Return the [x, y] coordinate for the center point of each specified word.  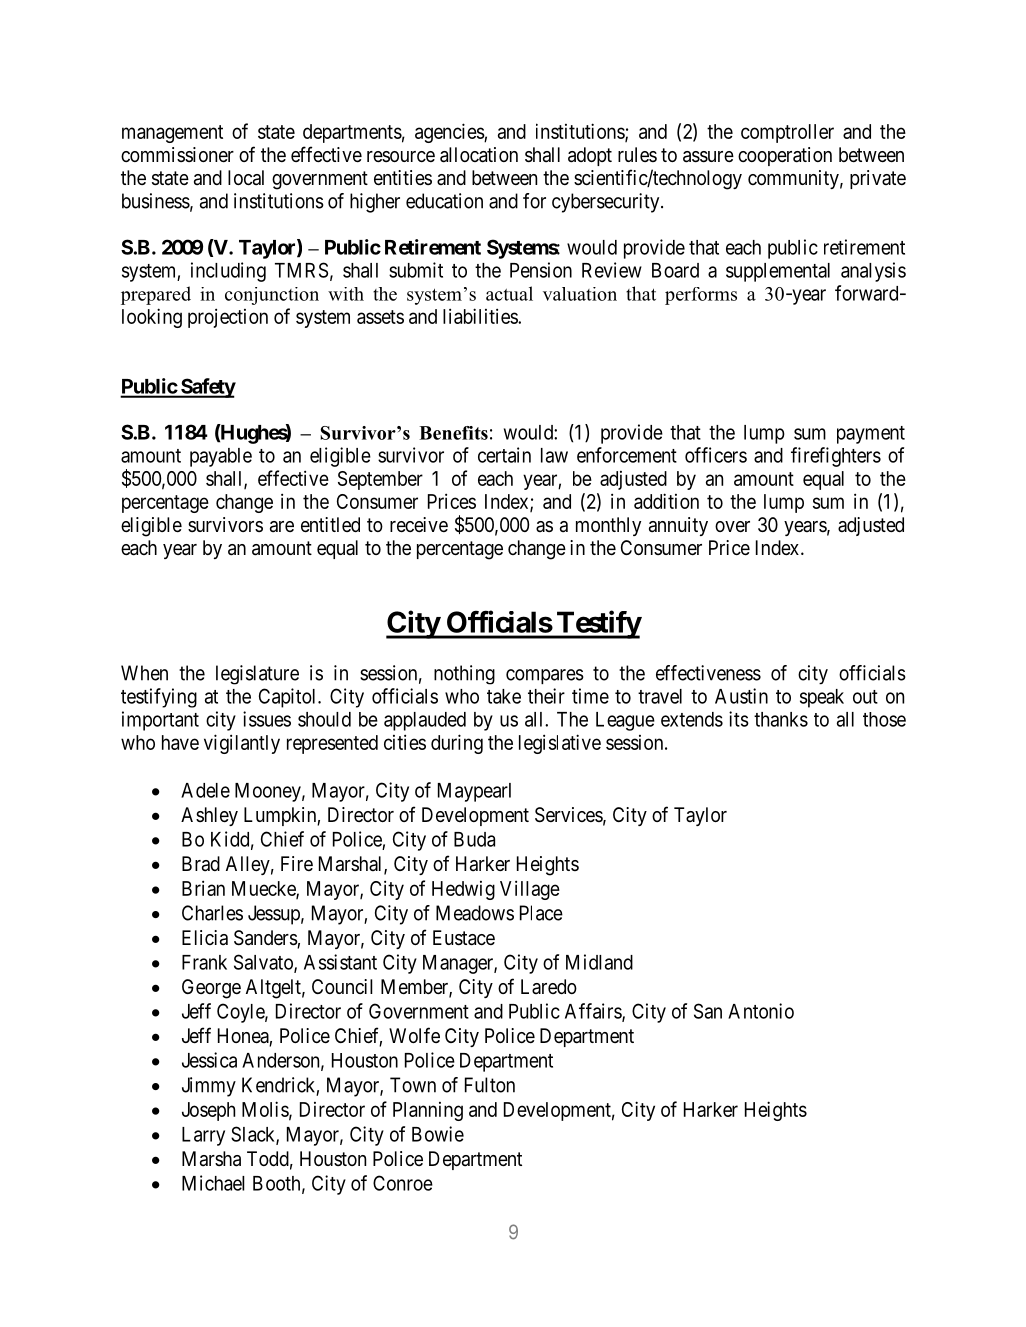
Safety [207, 388]
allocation [479, 155]
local [246, 178]
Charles [212, 913]
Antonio [761, 1011]
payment [871, 435]
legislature [257, 675]
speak [822, 698]
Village [530, 890]
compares [545, 676]
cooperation [785, 156]
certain [504, 455]
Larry [203, 1136]
